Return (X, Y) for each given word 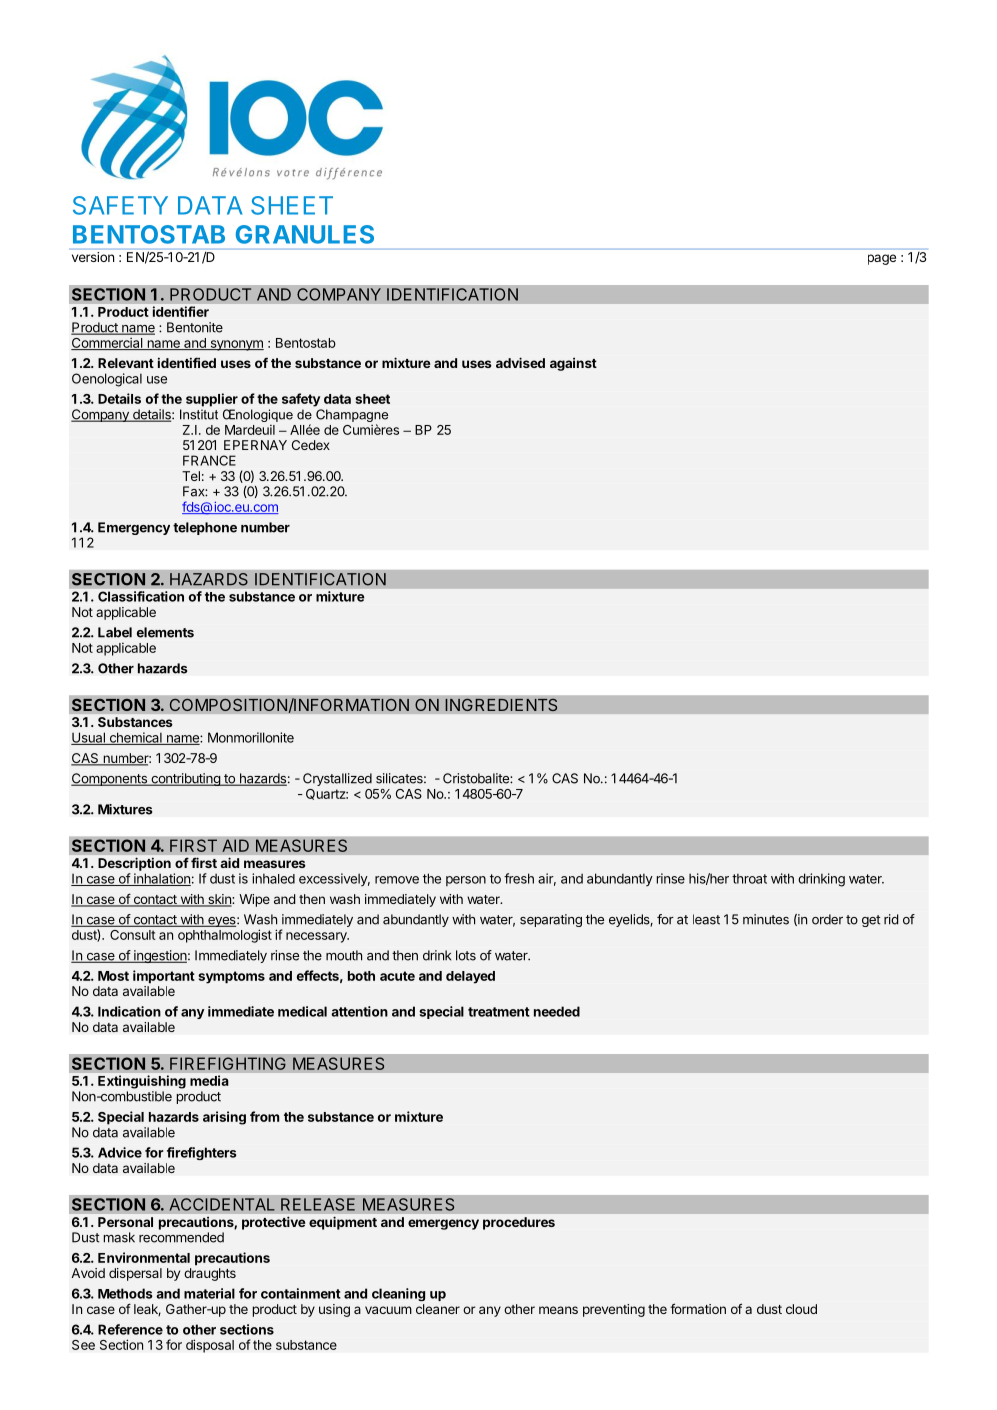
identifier (181, 311)
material (209, 1293)
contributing (185, 779)
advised (520, 362)
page (882, 259)
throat (749, 878)
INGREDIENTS (501, 705)
